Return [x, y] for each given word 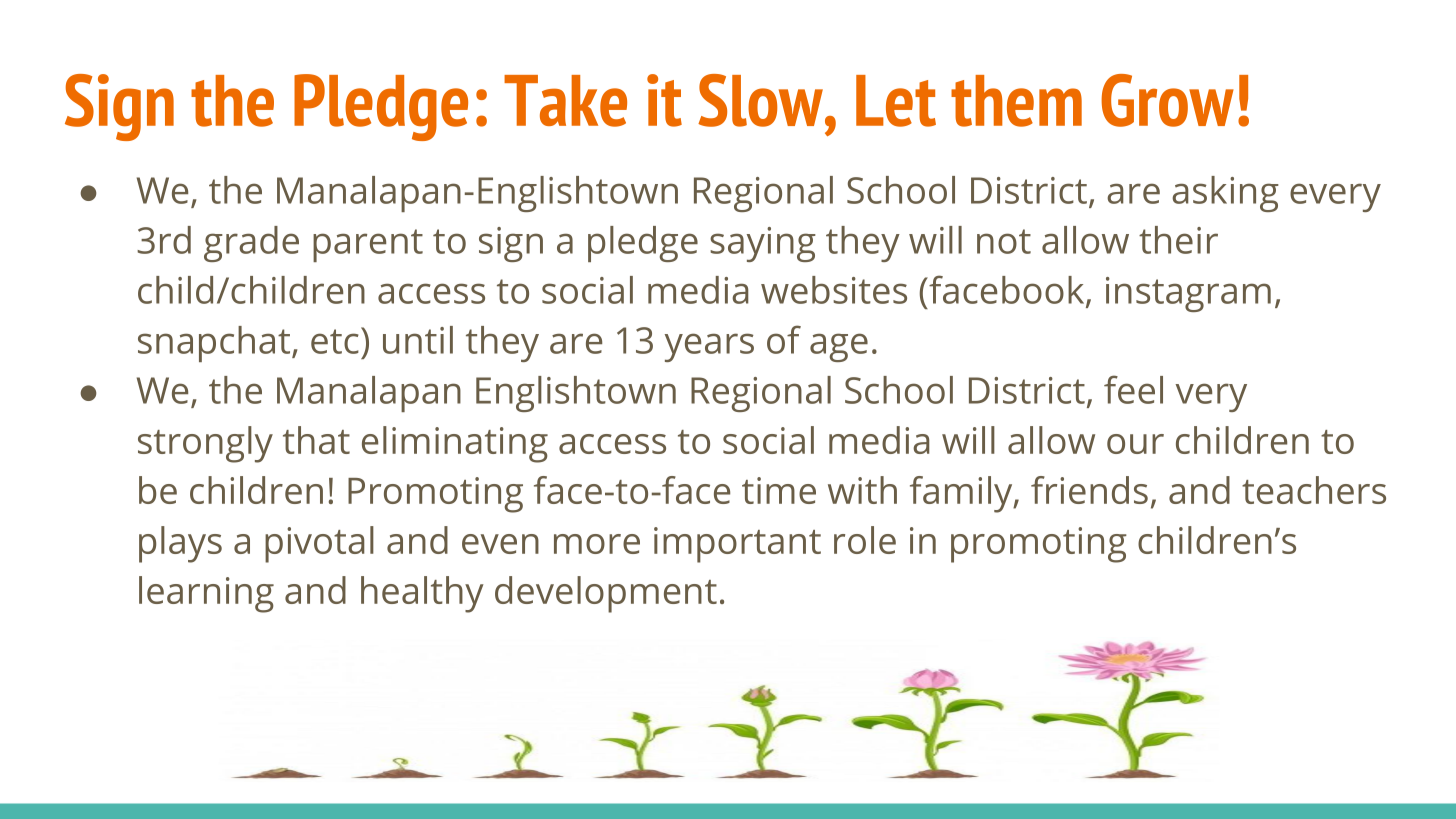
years [709, 347]
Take [565, 101]
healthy [422, 594]
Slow [762, 100]
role [865, 540]
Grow [1167, 100]
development [606, 594]
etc [335, 341]
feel [1133, 389]
